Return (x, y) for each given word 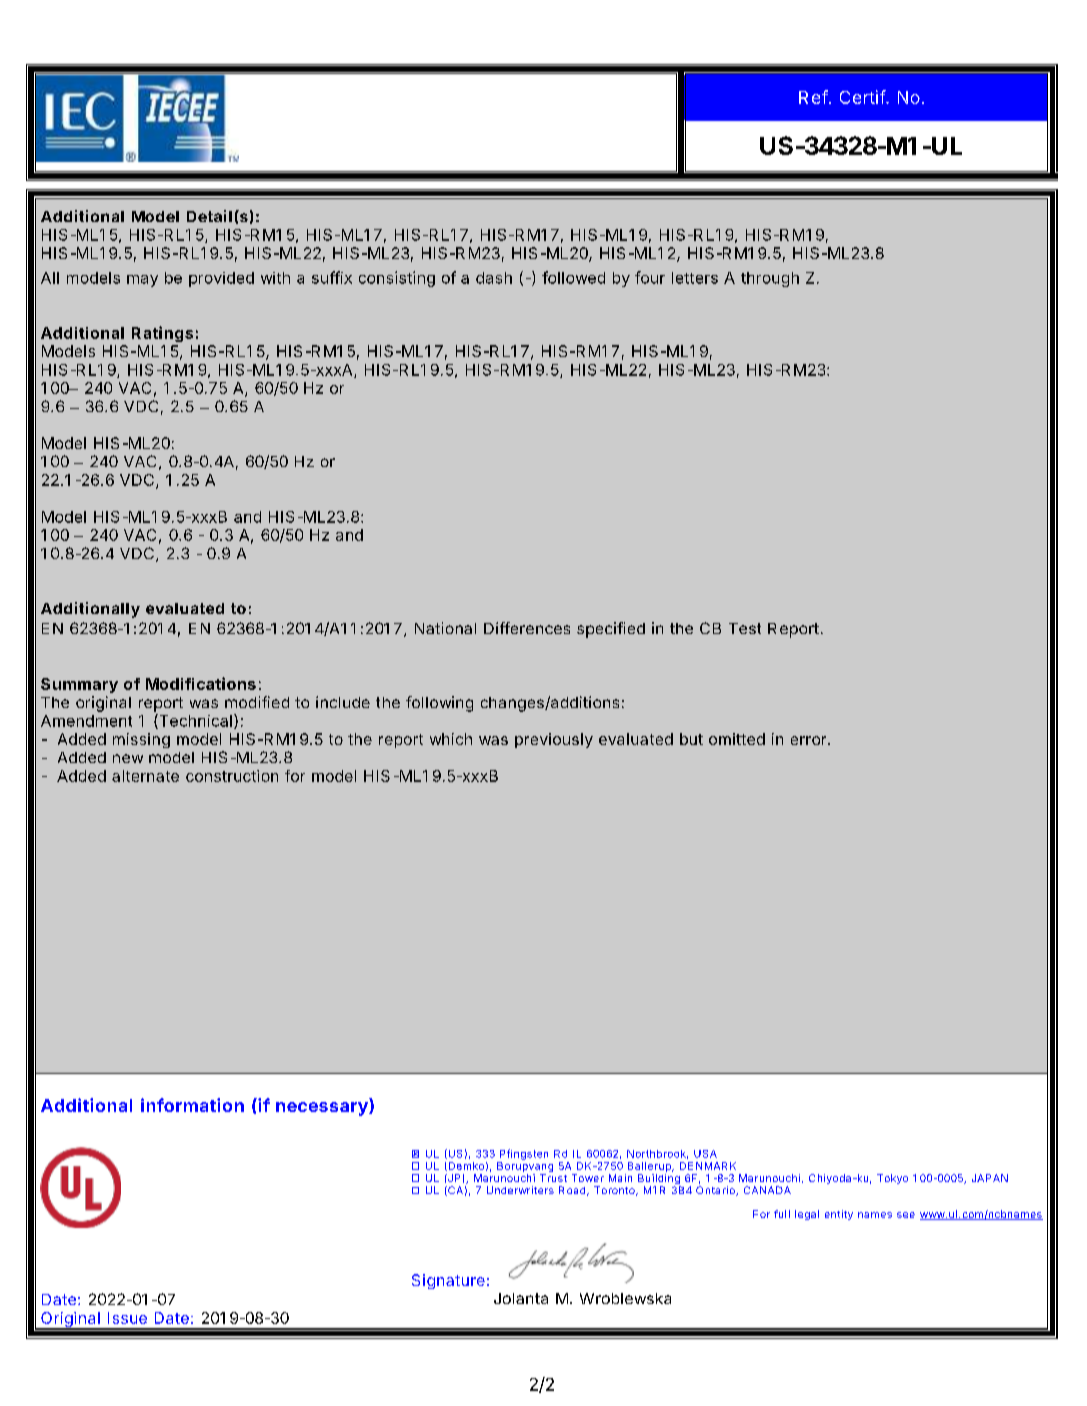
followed (573, 277)
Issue (127, 1318)
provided (221, 279)
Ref (813, 97)
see (906, 1215)
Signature (448, 1281)
